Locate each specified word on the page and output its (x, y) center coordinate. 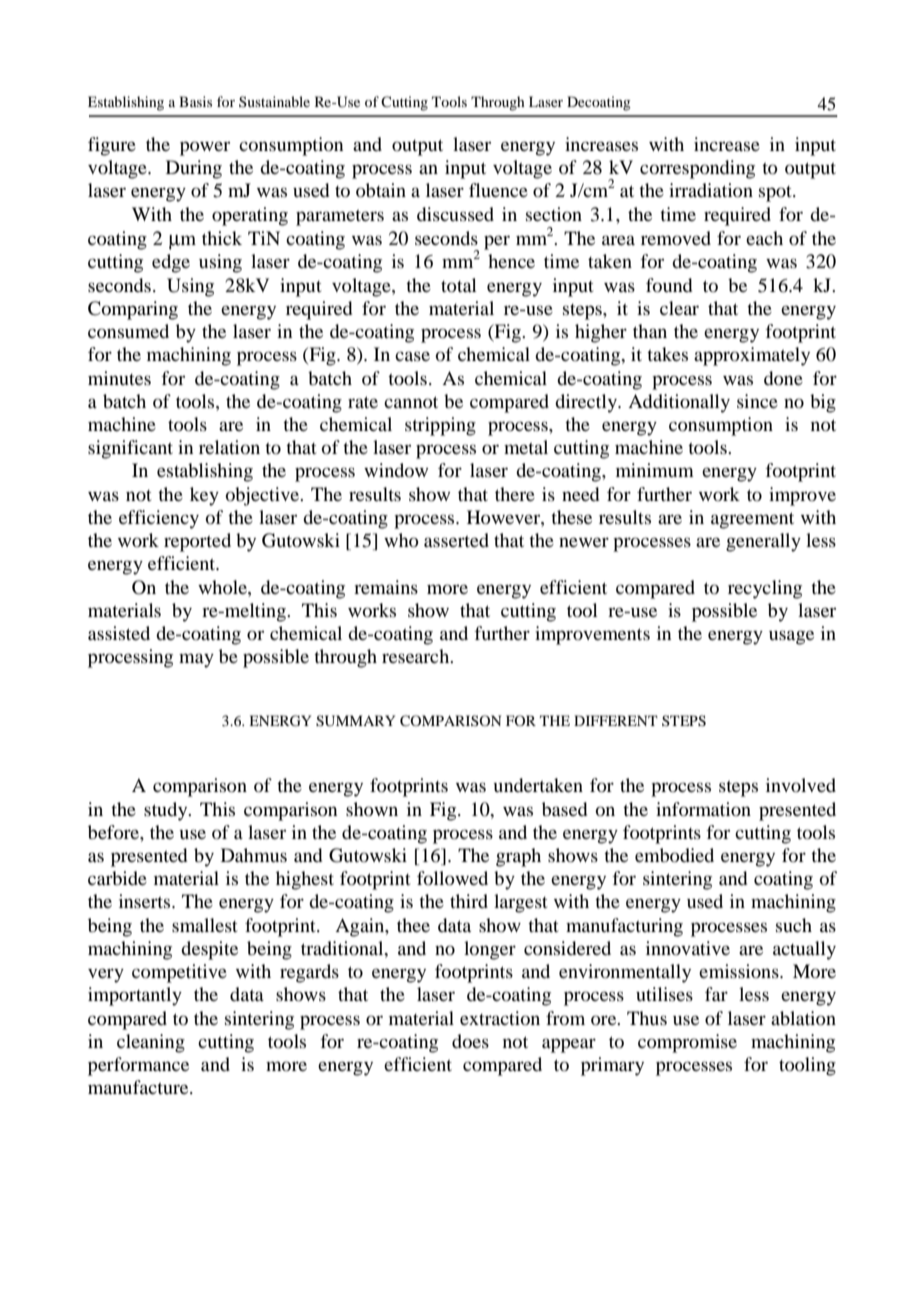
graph (518, 857)
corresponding (697, 169)
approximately (752, 356)
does (470, 1041)
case (412, 356)
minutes (119, 378)
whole (223, 587)
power (205, 148)
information (703, 809)
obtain (381, 190)
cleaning (151, 1043)
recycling (765, 589)
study (167, 811)
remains (386, 587)
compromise (687, 1043)
